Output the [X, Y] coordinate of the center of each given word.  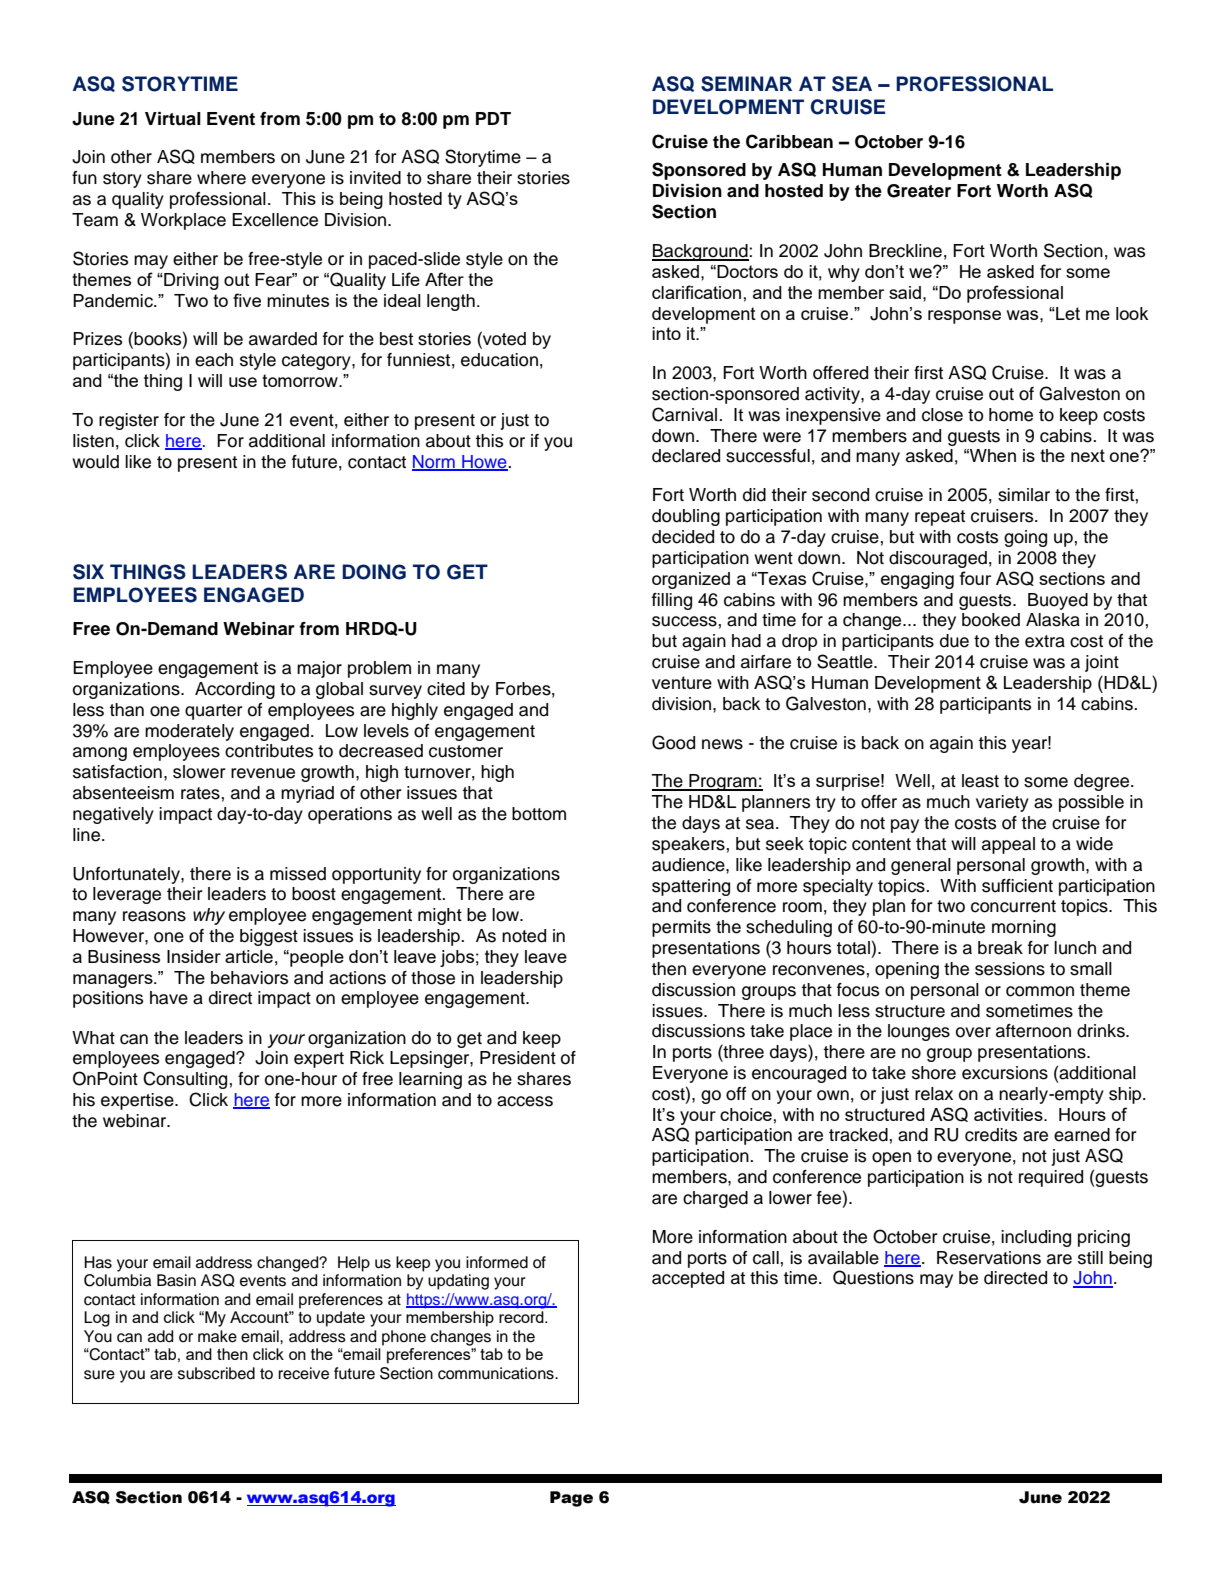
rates [200, 793]
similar [1024, 495]
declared [686, 456]
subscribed [216, 1373]
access [525, 1101]
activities [1009, 1114]
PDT [493, 118]
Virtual [173, 119]
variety [1002, 803]
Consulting [185, 1080]
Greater [919, 191]
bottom [539, 814]
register [129, 421]
